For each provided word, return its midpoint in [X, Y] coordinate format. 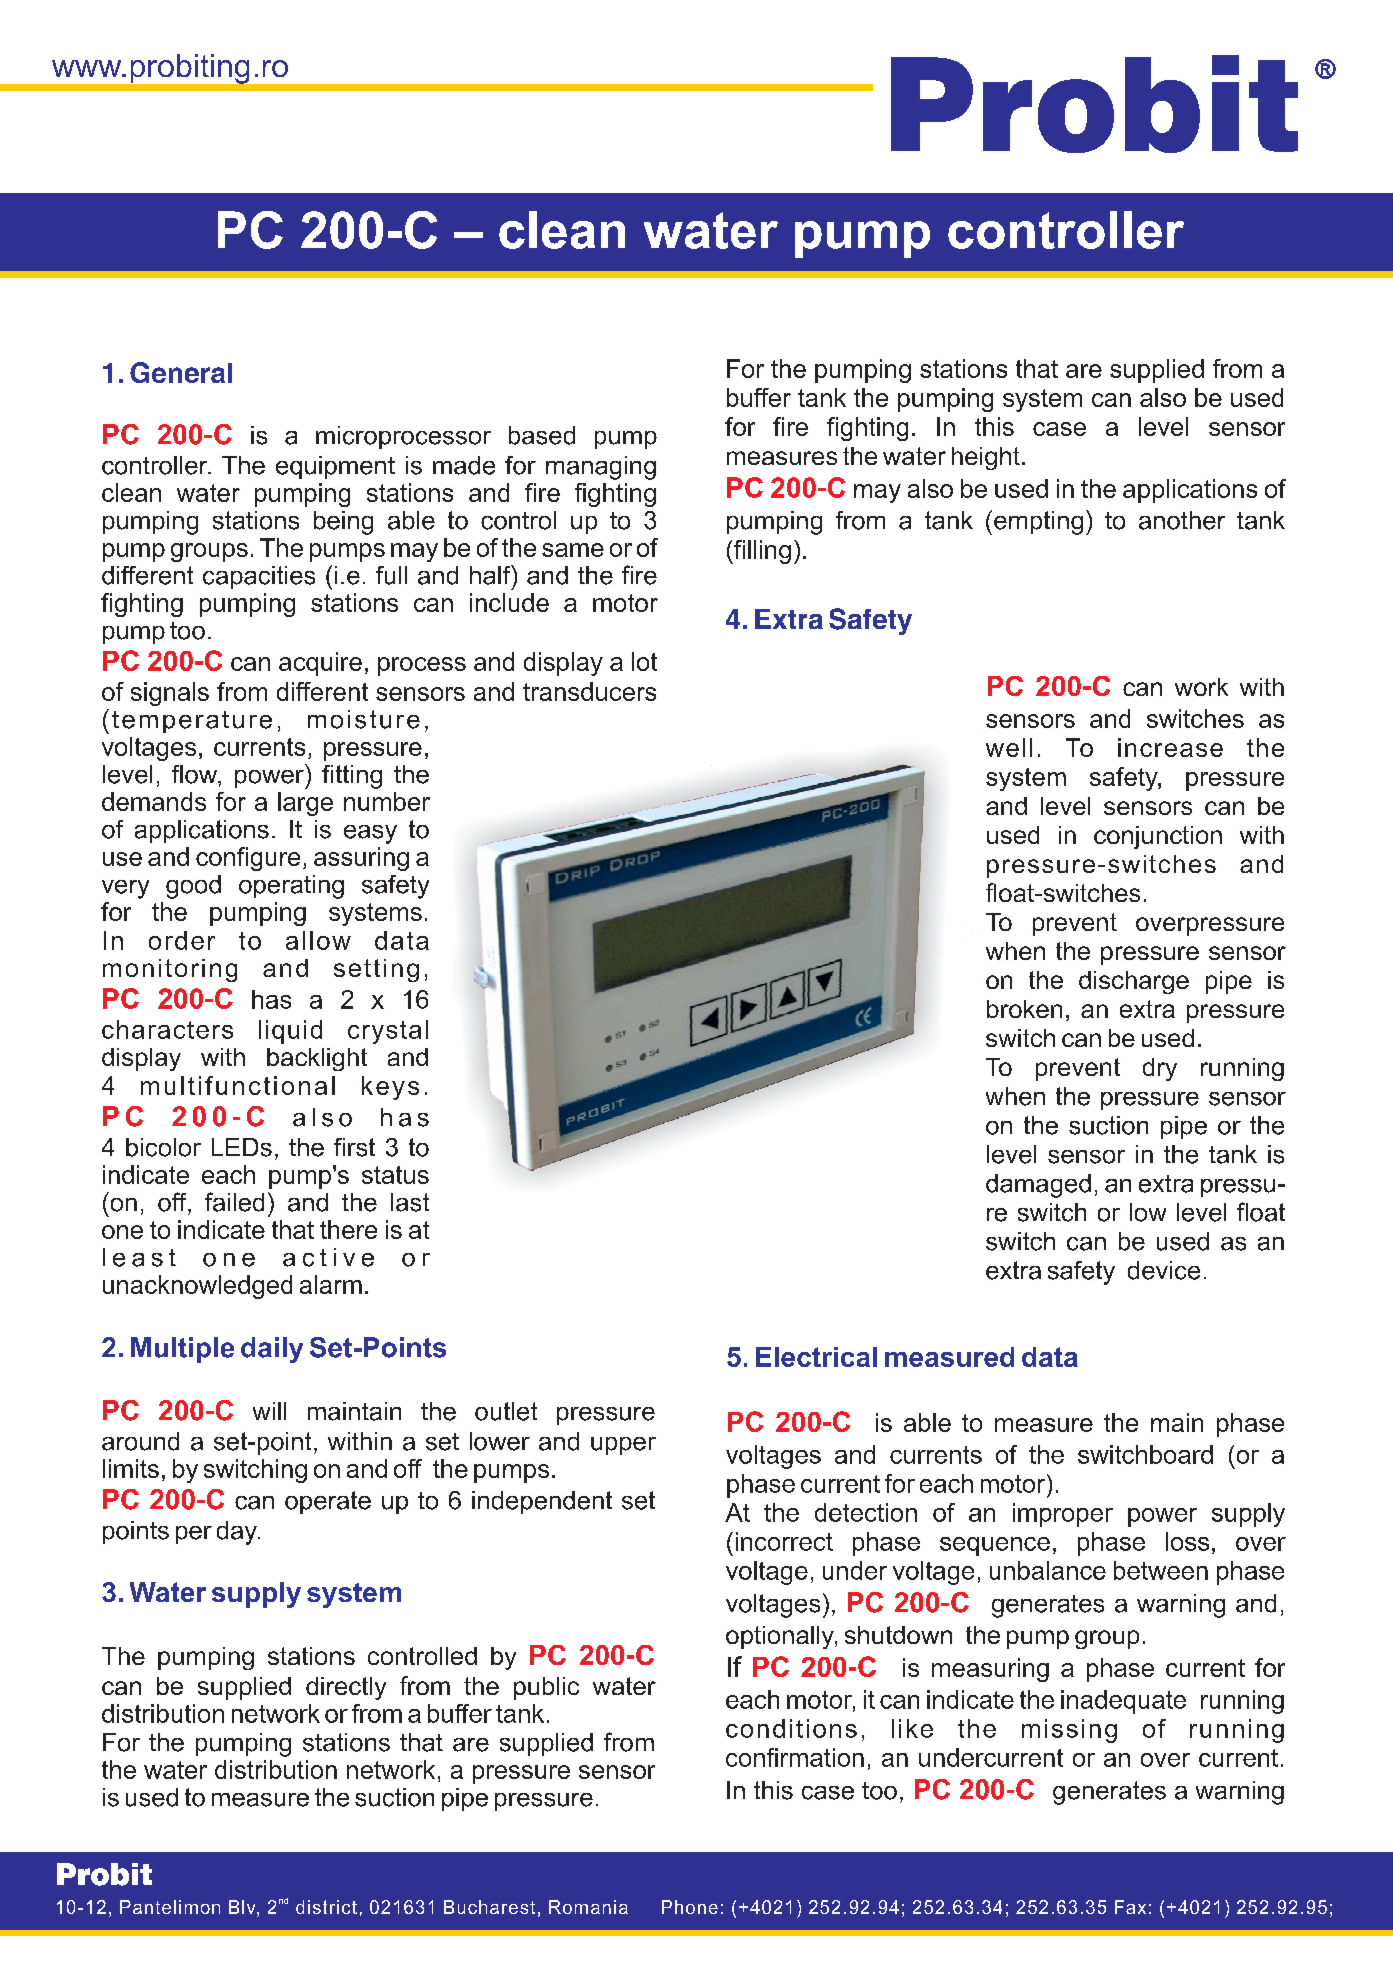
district [326, 1907]
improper [1063, 1515]
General [181, 372]
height [986, 458]
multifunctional [238, 1085]
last [410, 1202]
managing [601, 468]
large [305, 804]
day [238, 1533]
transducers [589, 691]
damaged [1038, 1186]
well [1009, 747]
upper [623, 1446]
